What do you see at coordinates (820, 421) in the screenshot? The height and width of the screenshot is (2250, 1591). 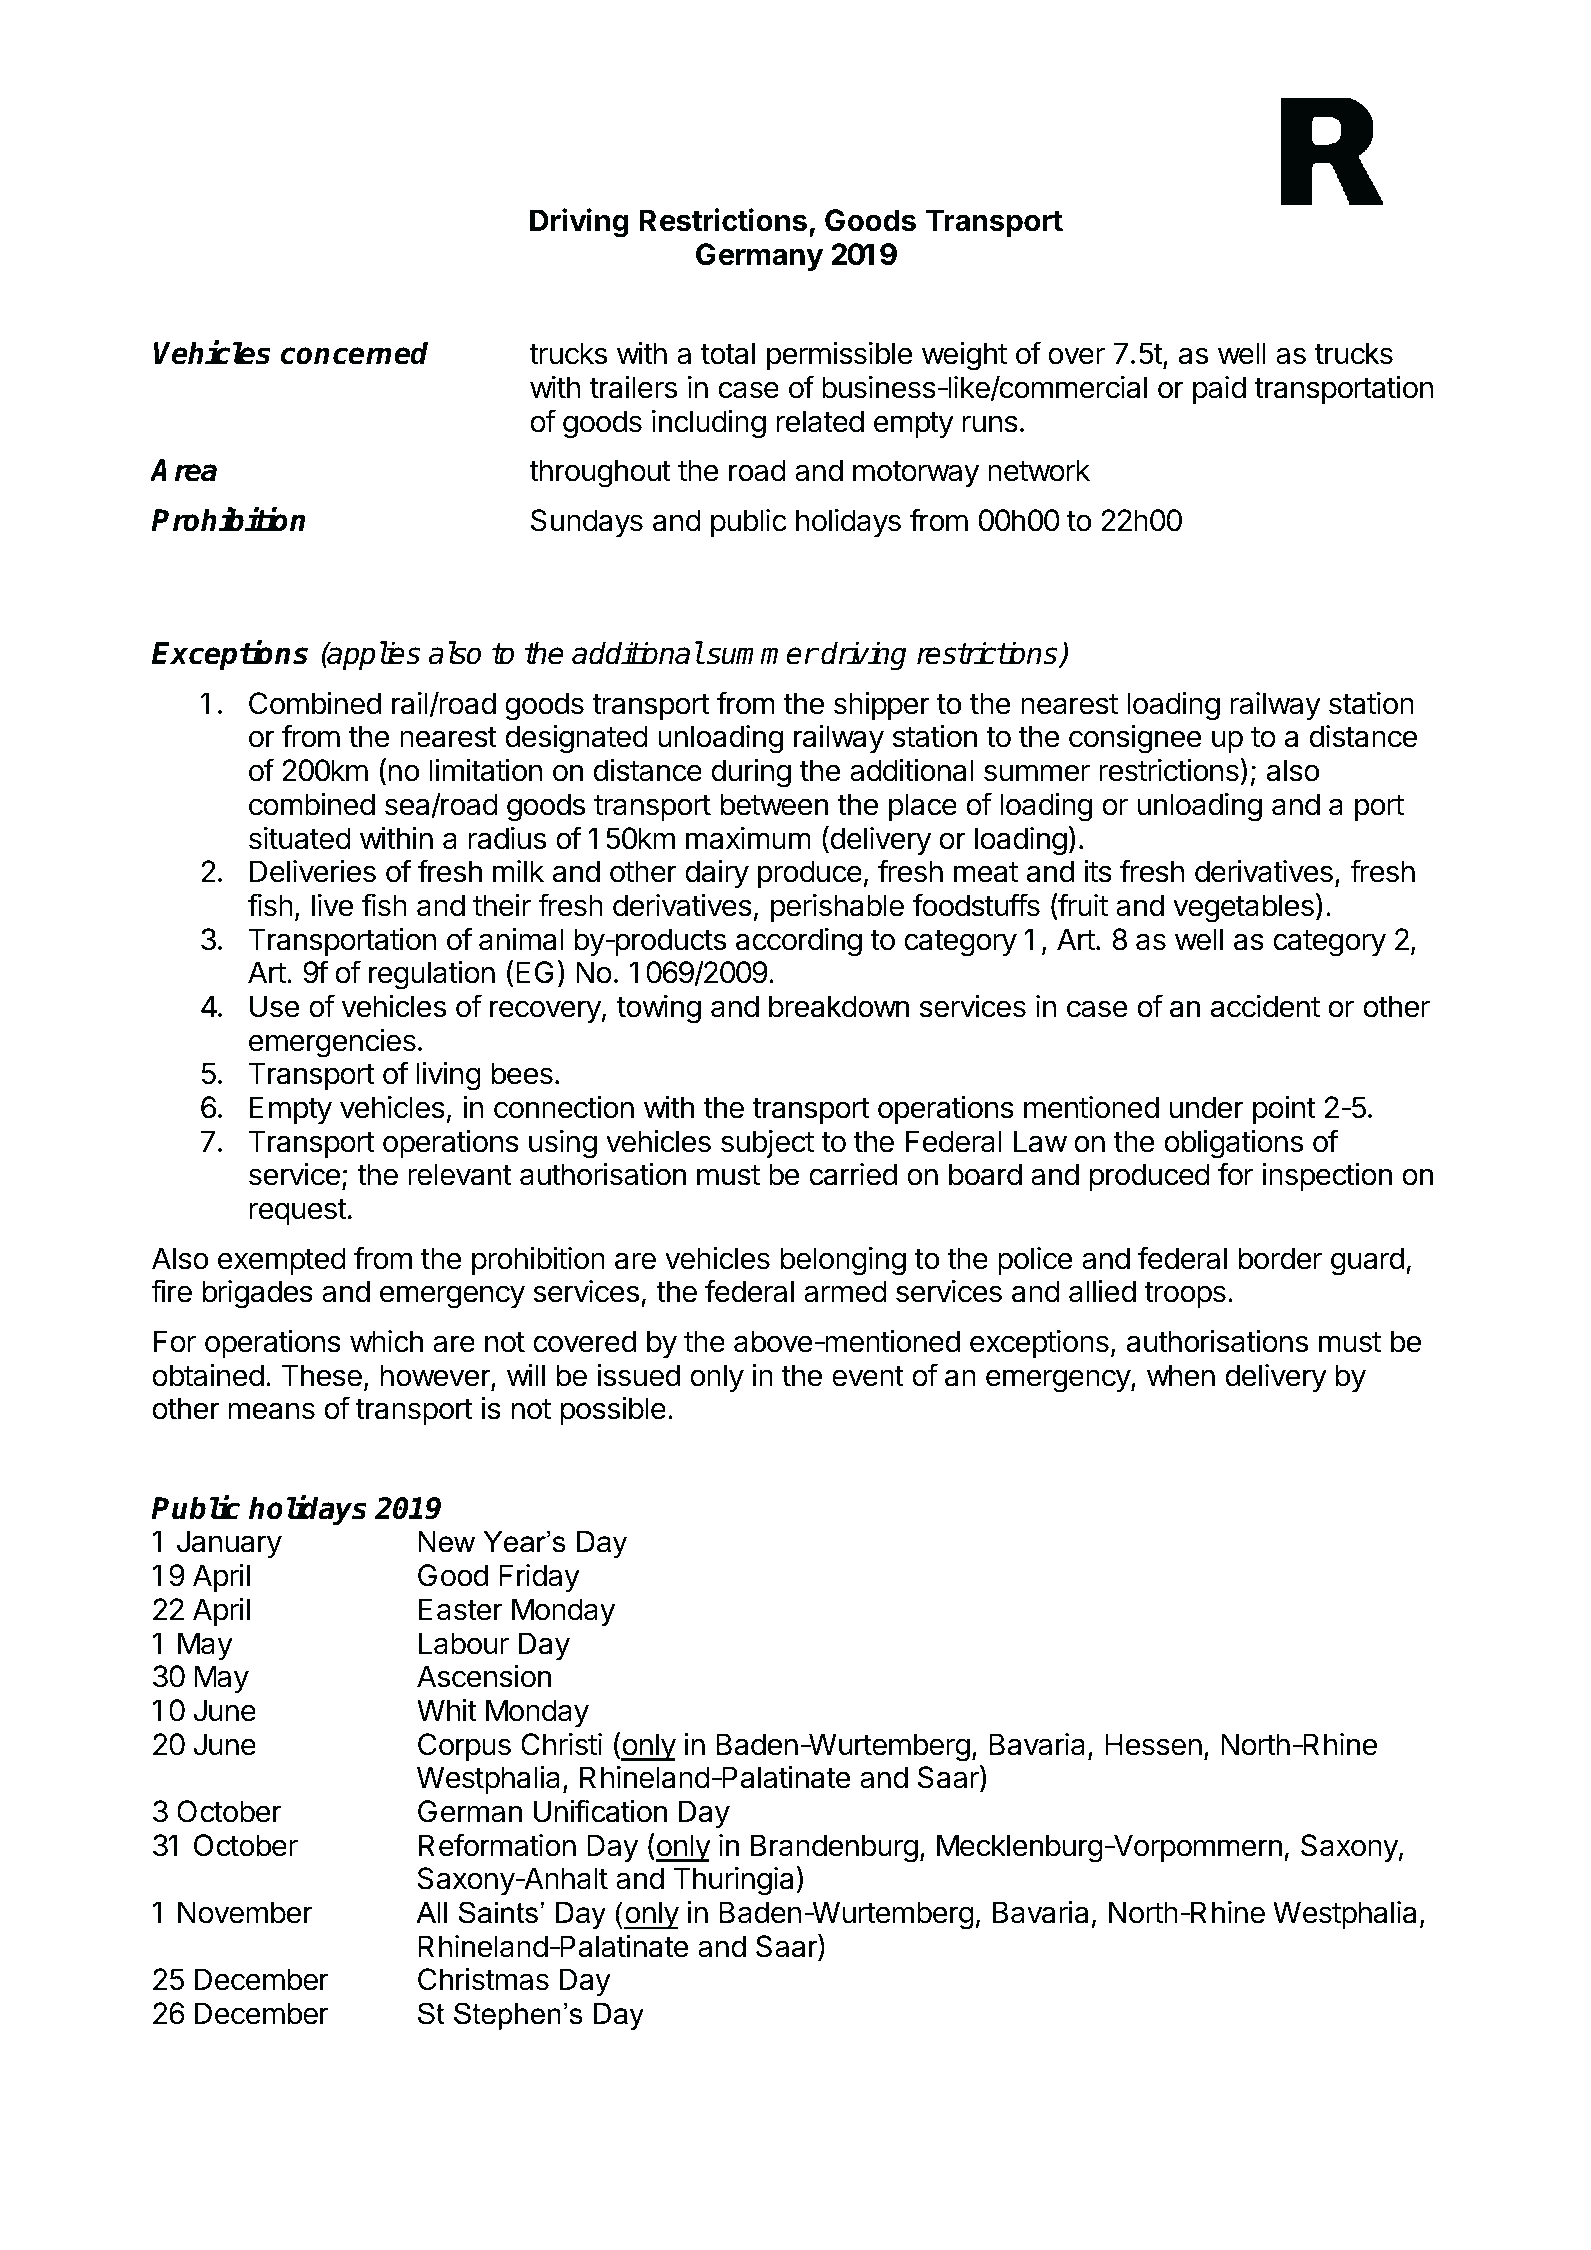 I see `related` at bounding box center [820, 421].
